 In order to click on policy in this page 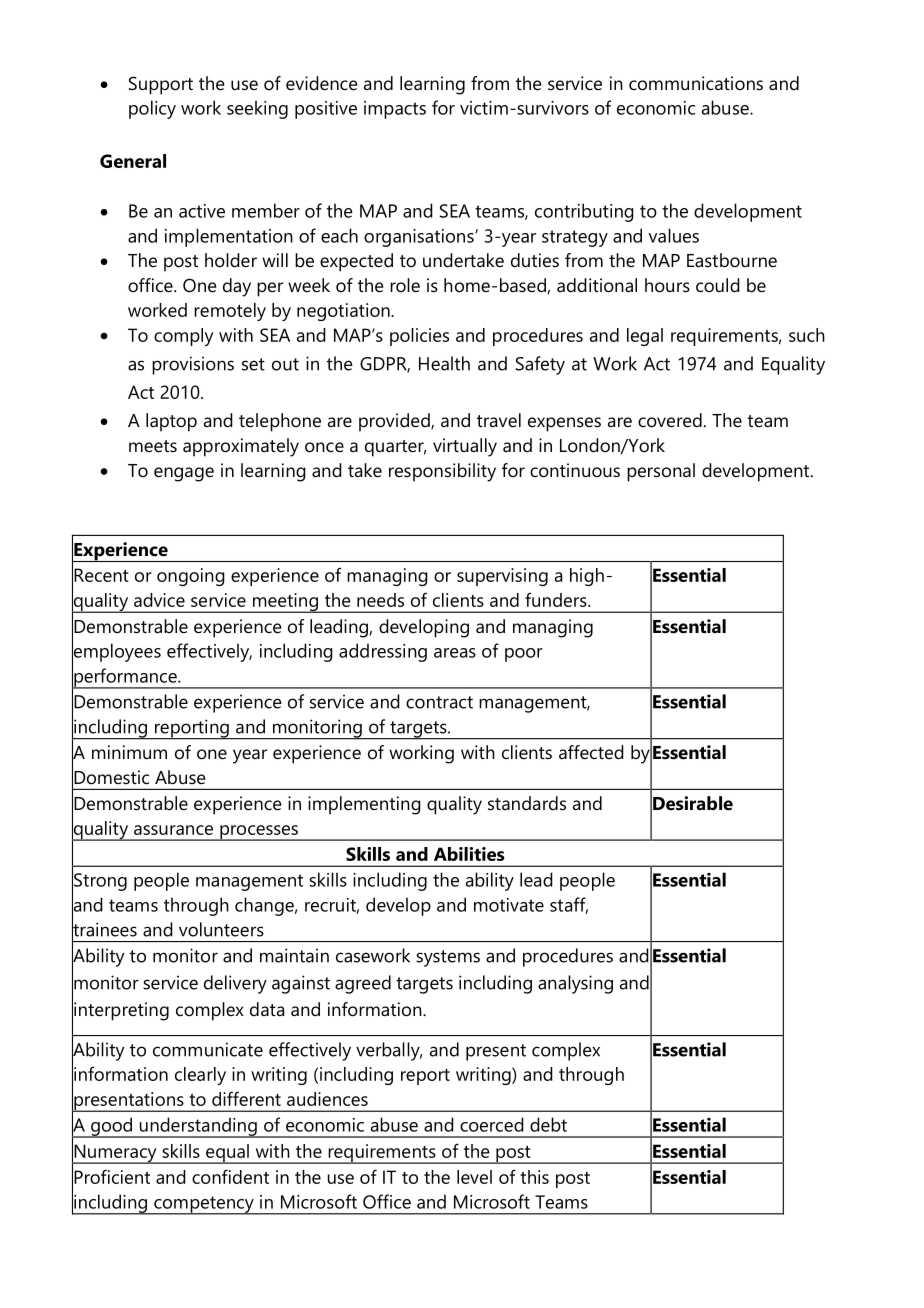, I will do `click(152, 109)`.
